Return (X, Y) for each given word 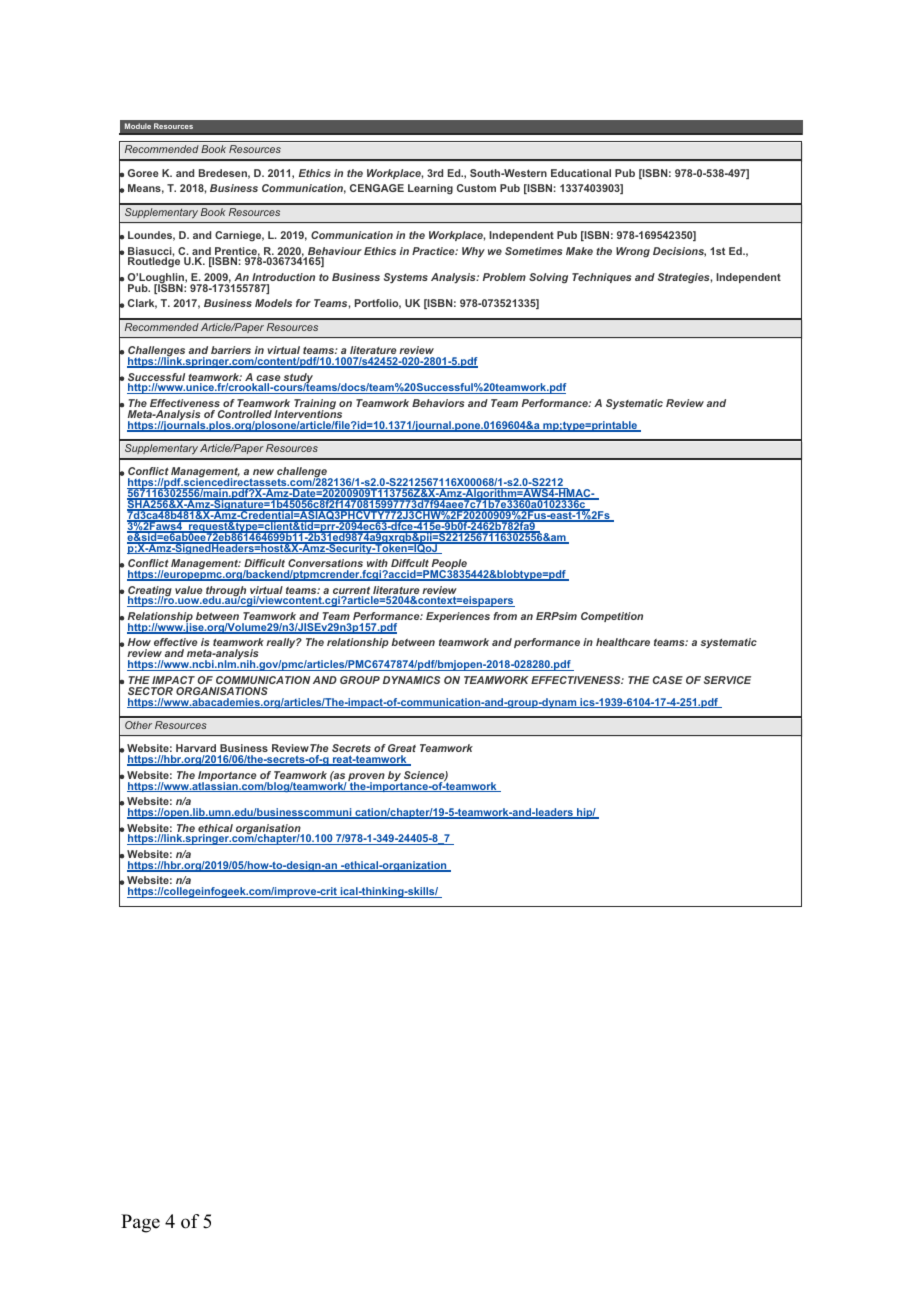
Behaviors (438, 403)
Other (138, 725)
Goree (143, 173)
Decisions (679, 252)
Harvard (196, 748)
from (505, 616)
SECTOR (150, 691)
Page (140, 1223)
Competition (612, 617)
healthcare (623, 642)
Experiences (458, 617)
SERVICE (727, 680)
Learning (430, 189)
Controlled (245, 414)
